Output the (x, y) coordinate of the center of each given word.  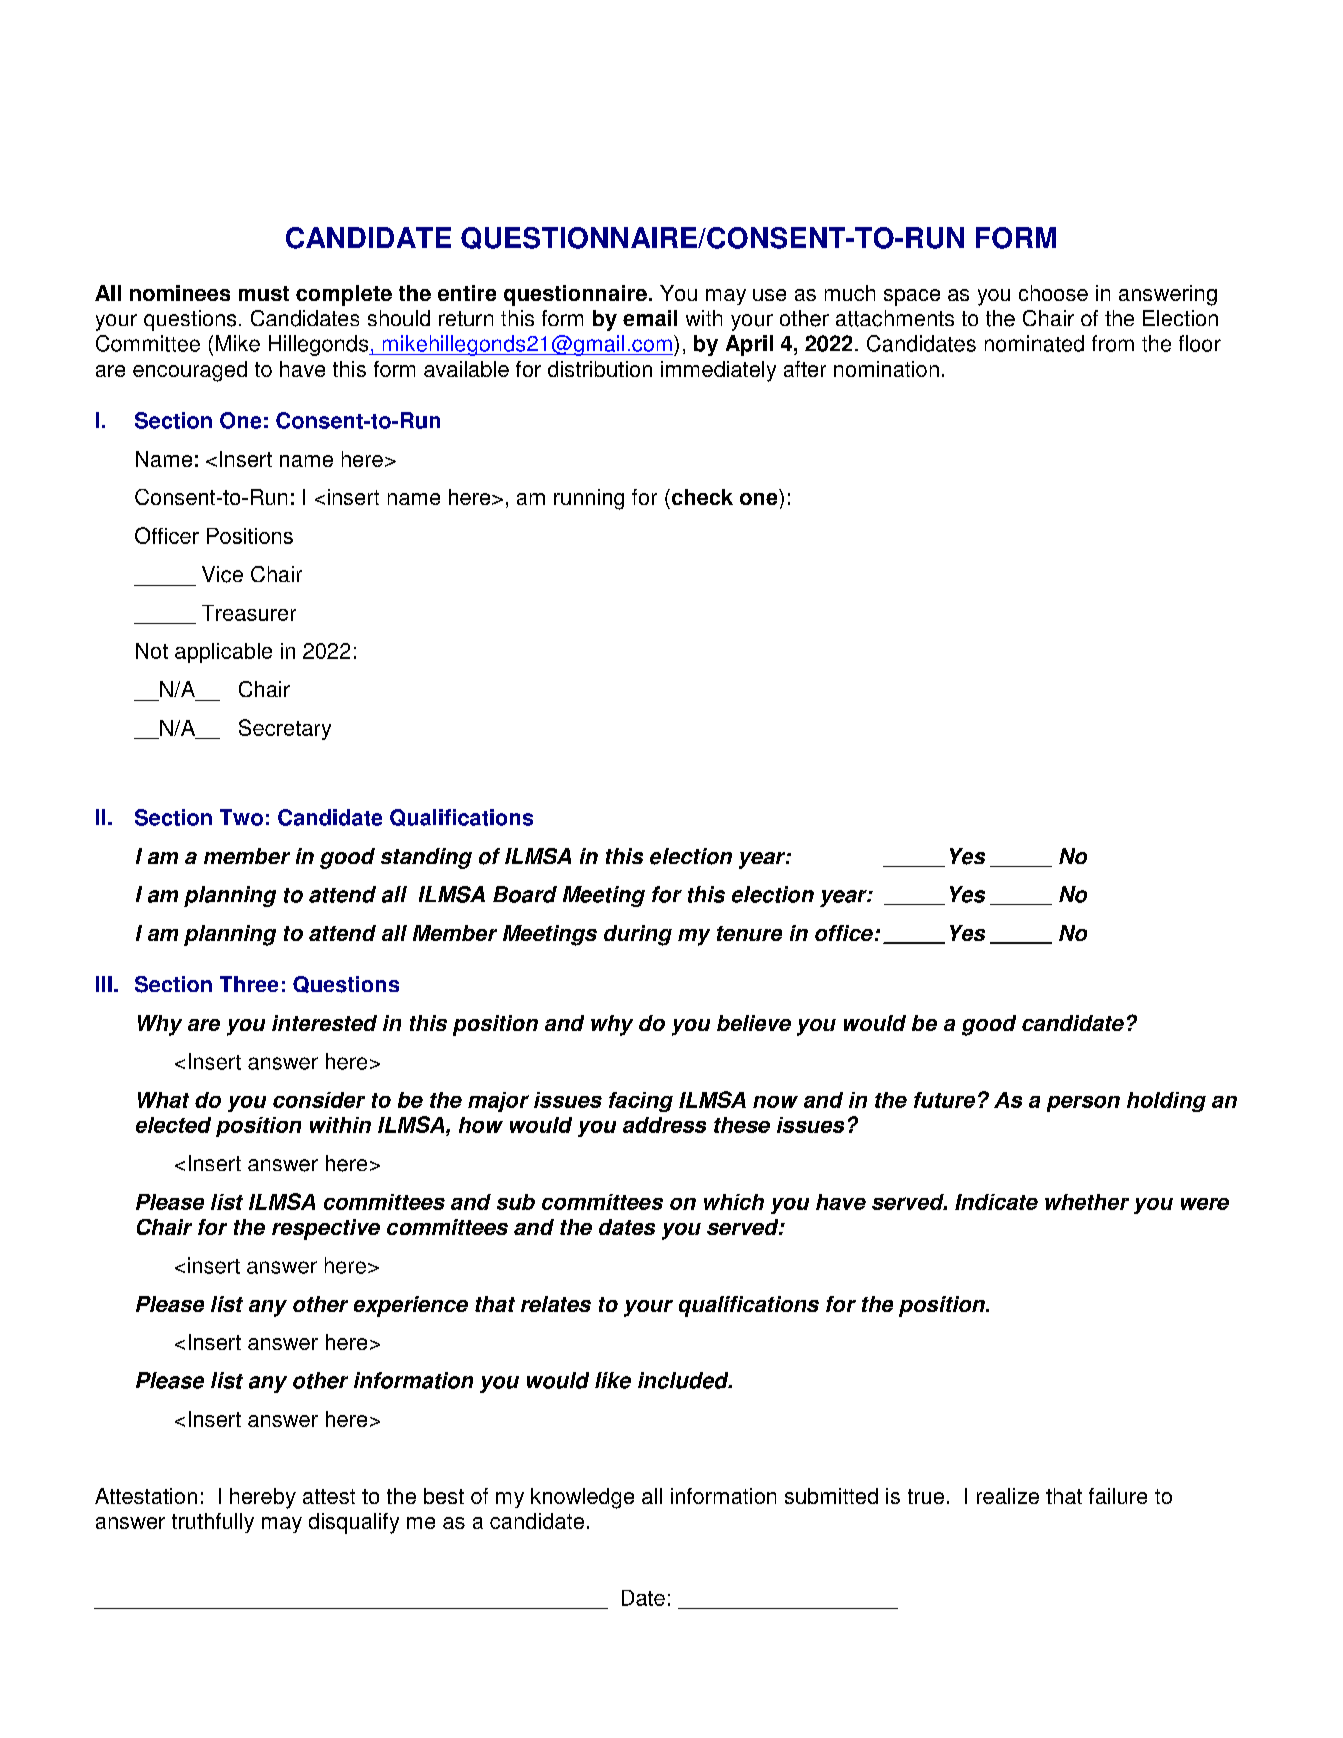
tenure (749, 933)
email (650, 318)
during (638, 935)
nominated (1034, 343)
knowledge (582, 1498)
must (264, 293)
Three (249, 984)
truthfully (213, 1523)
